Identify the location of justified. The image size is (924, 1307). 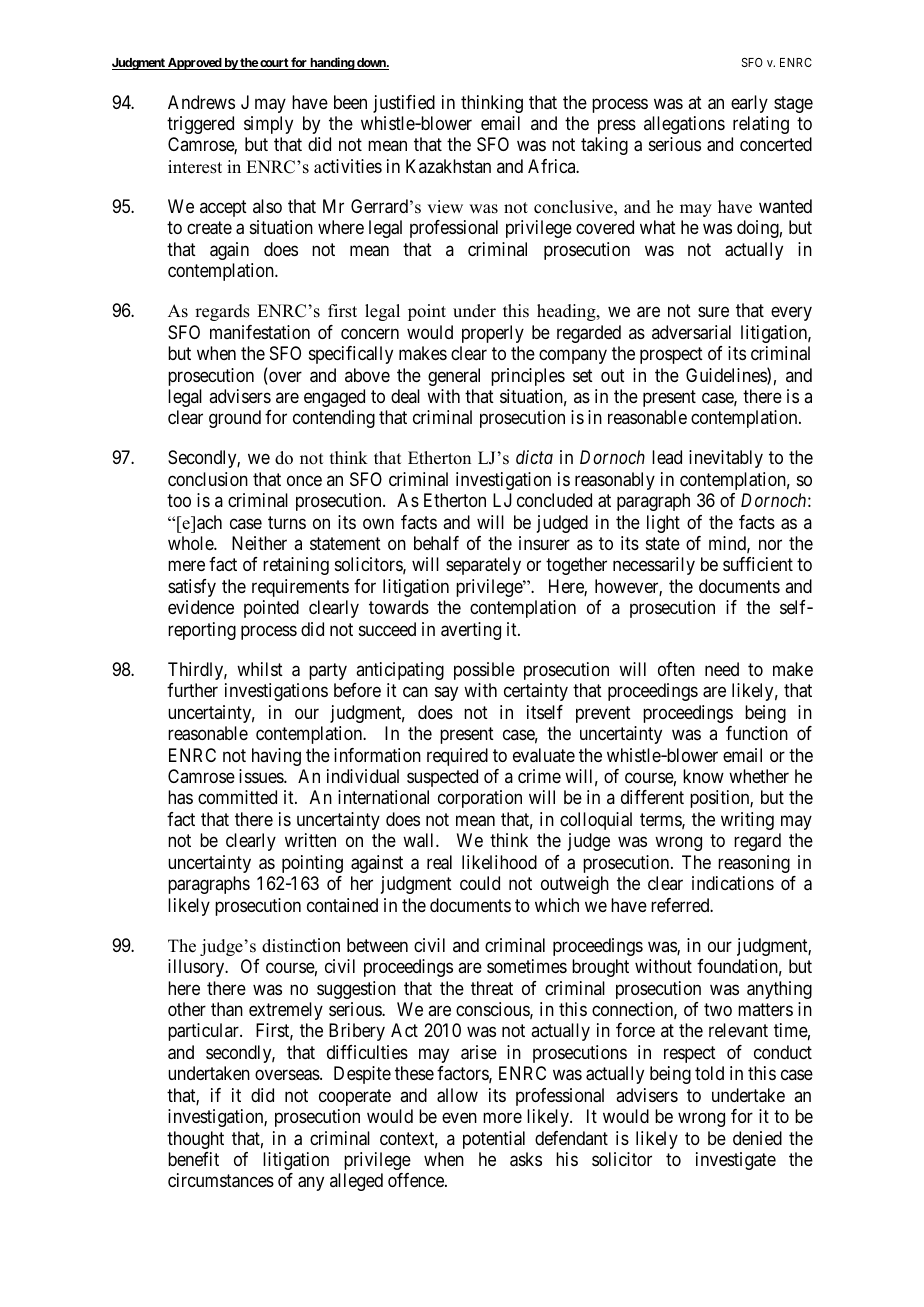
(404, 104).
